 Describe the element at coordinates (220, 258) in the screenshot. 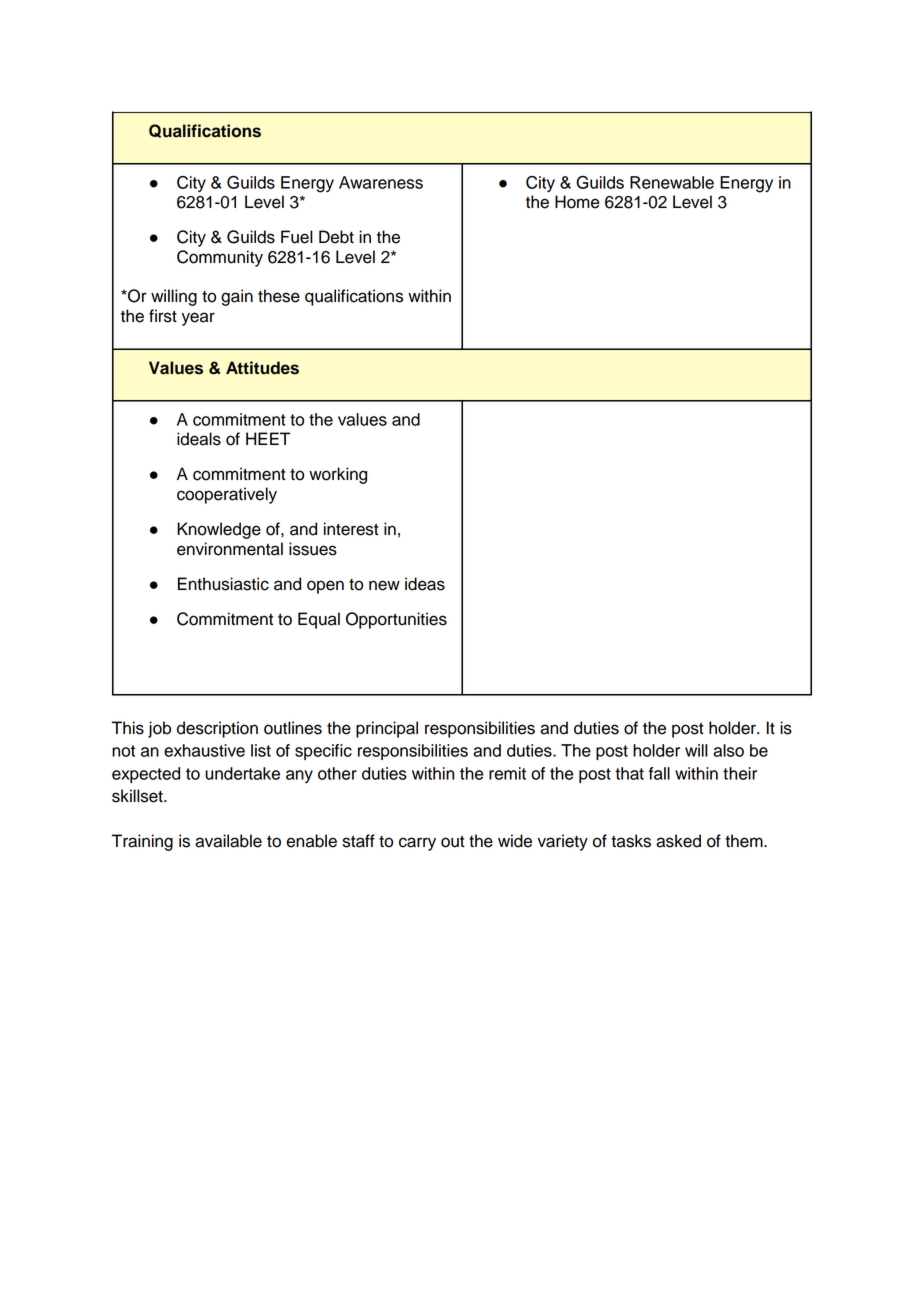

I see `Community` at that location.
